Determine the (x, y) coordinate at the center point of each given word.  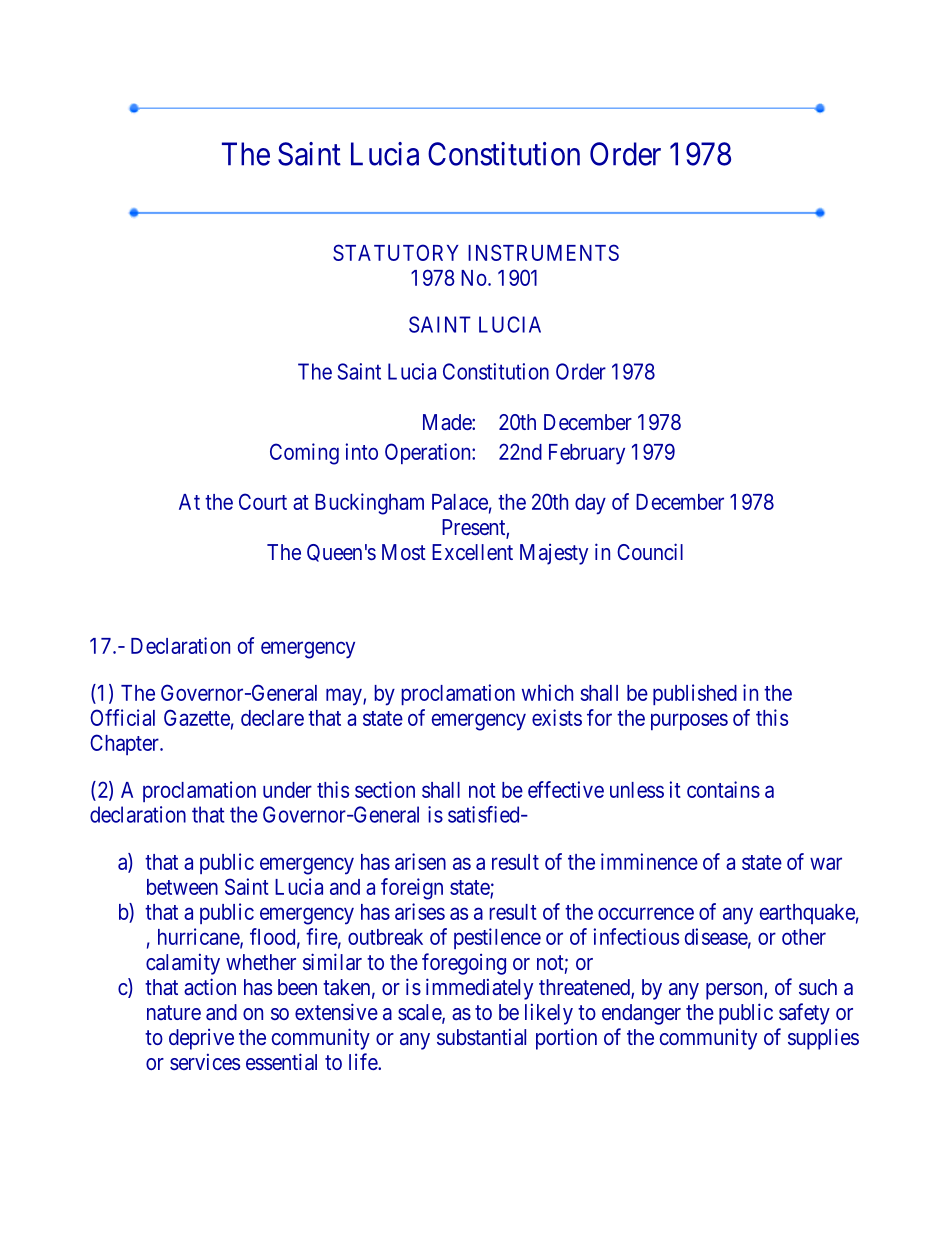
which (547, 692)
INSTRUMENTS (543, 252)
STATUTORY (396, 252)
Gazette (197, 717)
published (695, 694)
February (587, 454)
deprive (201, 1039)
